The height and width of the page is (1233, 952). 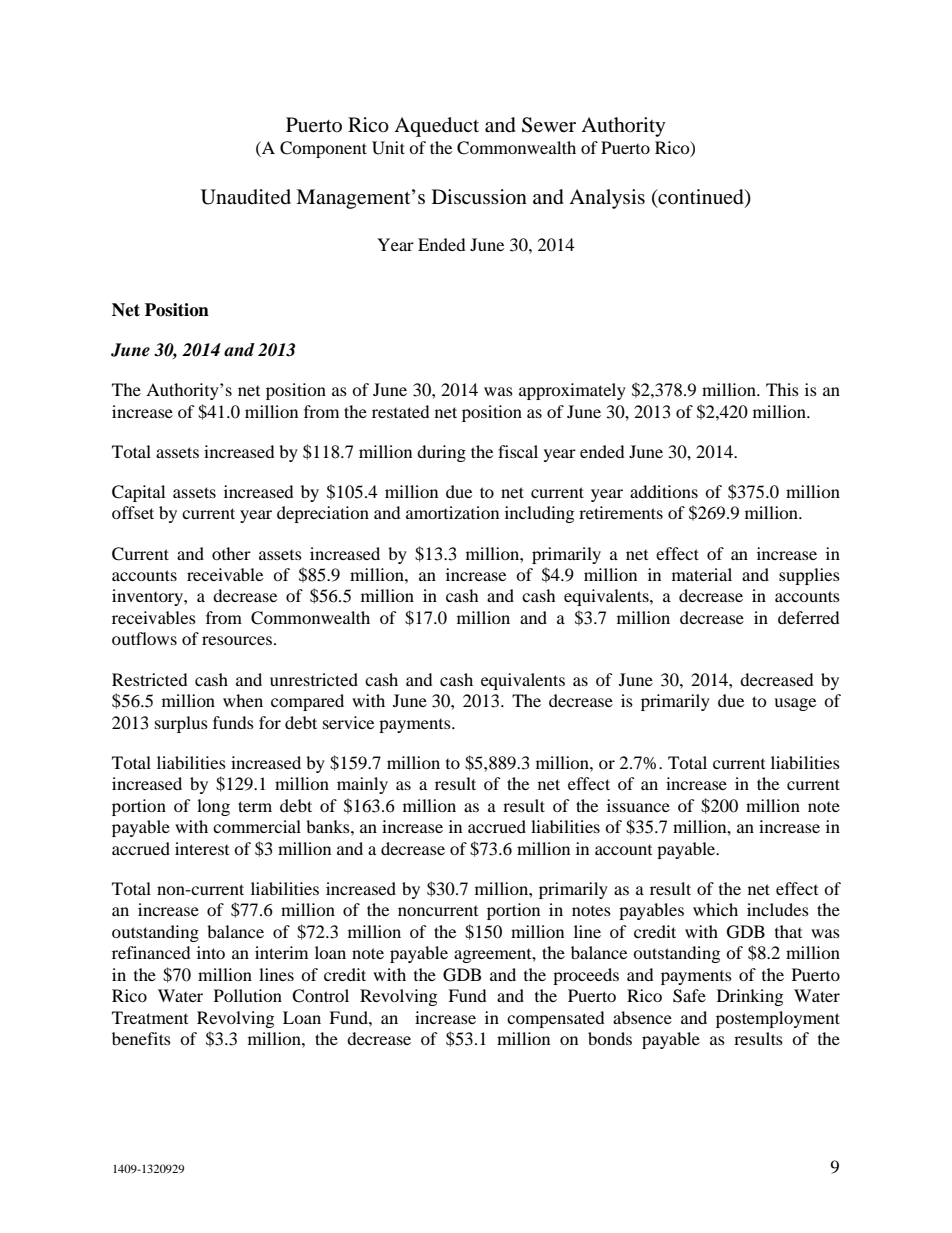 What do you see at coordinates (248, 995) in the page?
I see `Pollution` at bounding box center [248, 995].
